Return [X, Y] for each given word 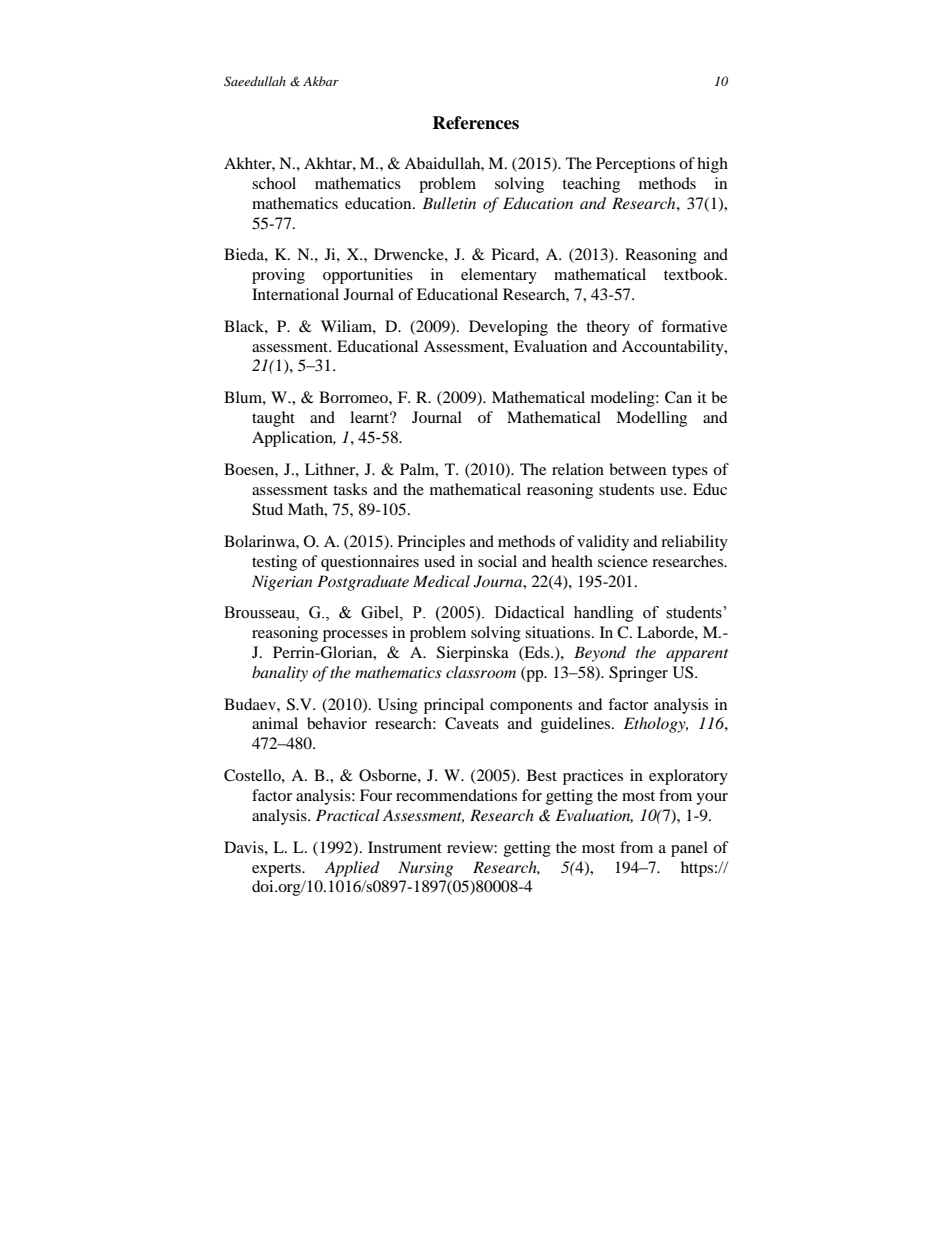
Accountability [674, 348]
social [497, 561]
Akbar [321, 81]
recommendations [456, 795]
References [475, 123]
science [623, 561]
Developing [508, 328]
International [295, 294]
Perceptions [635, 165]
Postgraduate [363, 583]
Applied [352, 869]
